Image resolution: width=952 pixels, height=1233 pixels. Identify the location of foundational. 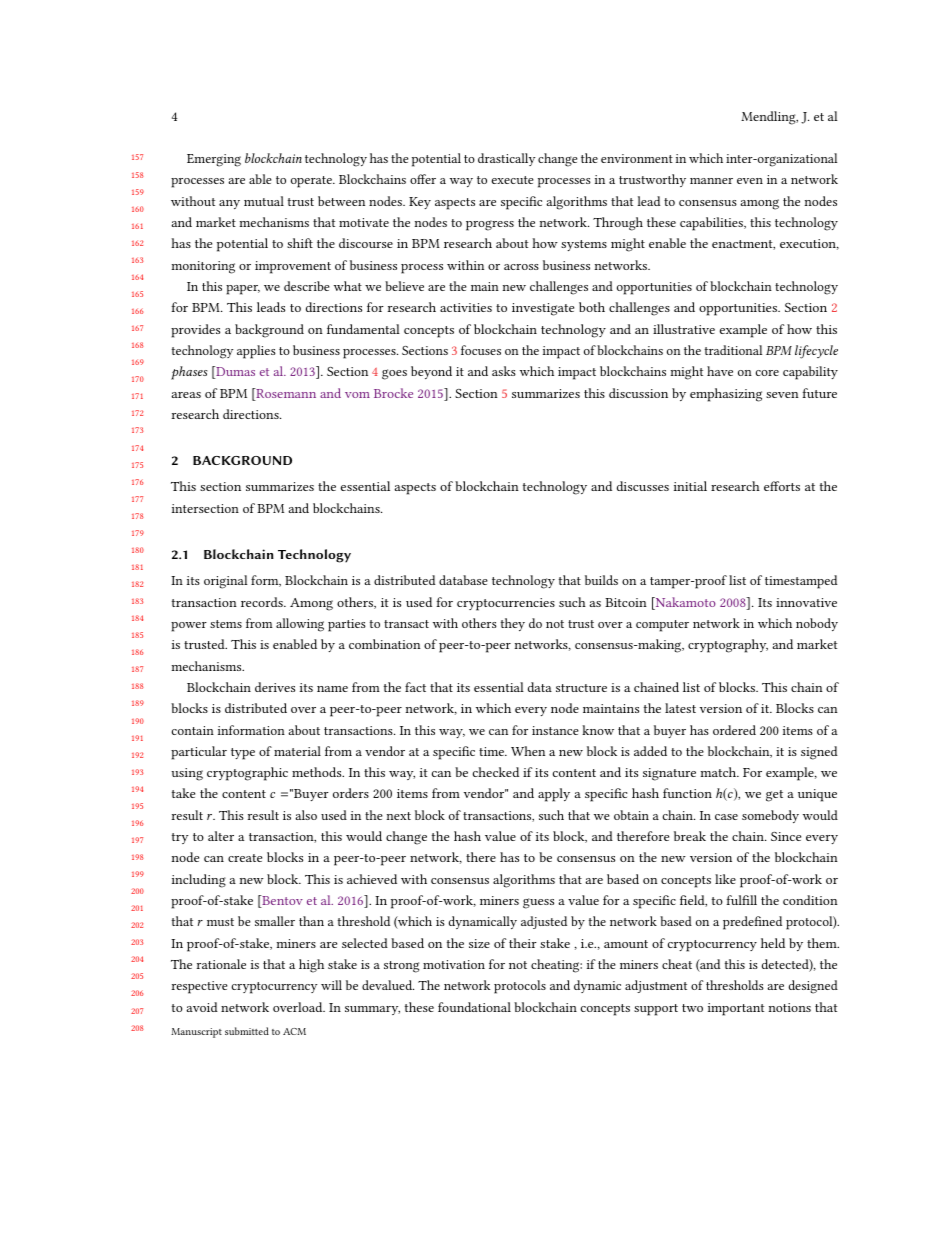
(474, 1007).
